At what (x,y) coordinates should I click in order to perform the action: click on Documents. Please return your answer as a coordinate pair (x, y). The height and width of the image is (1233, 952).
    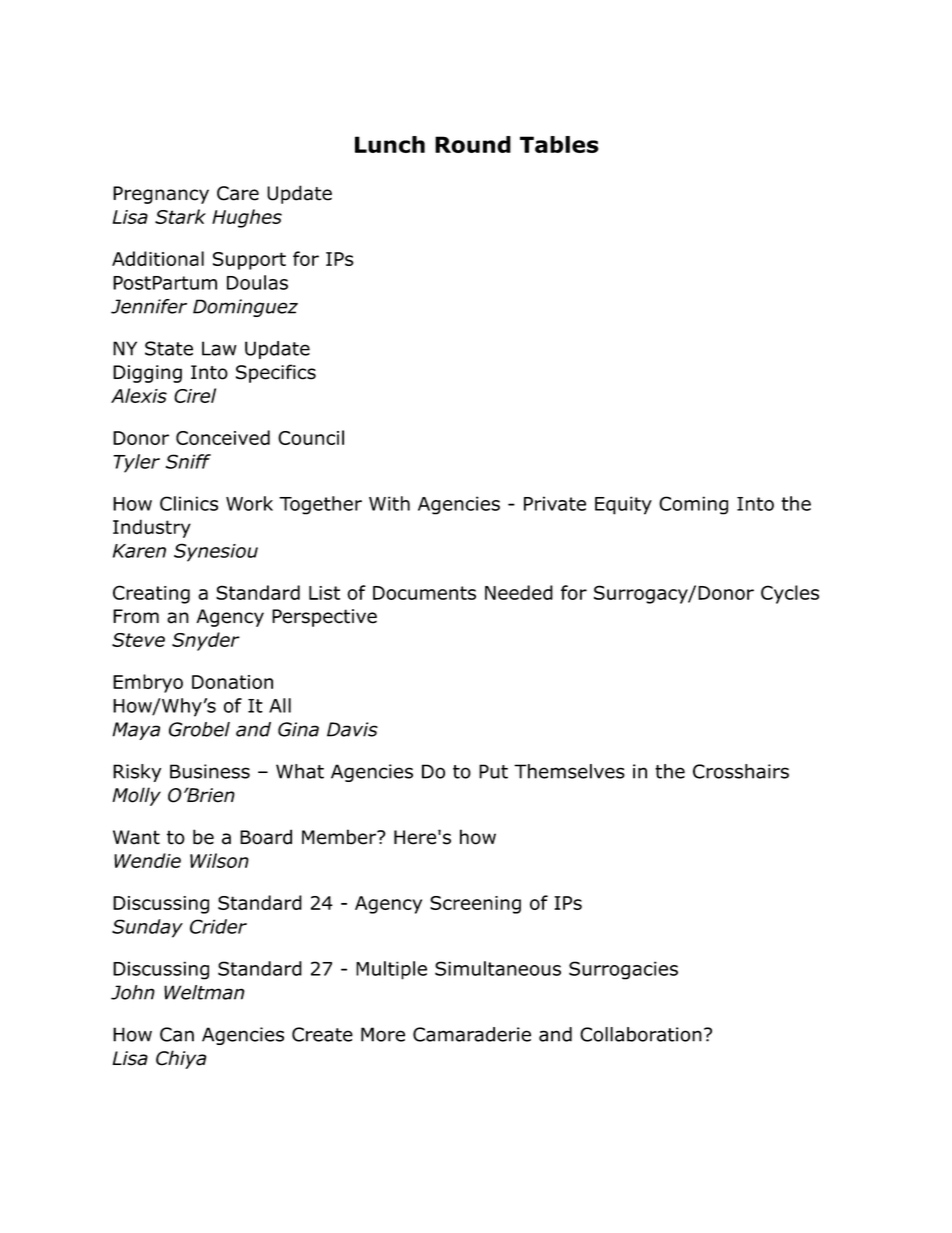
    Looking at the image, I should click on (424, 593).
